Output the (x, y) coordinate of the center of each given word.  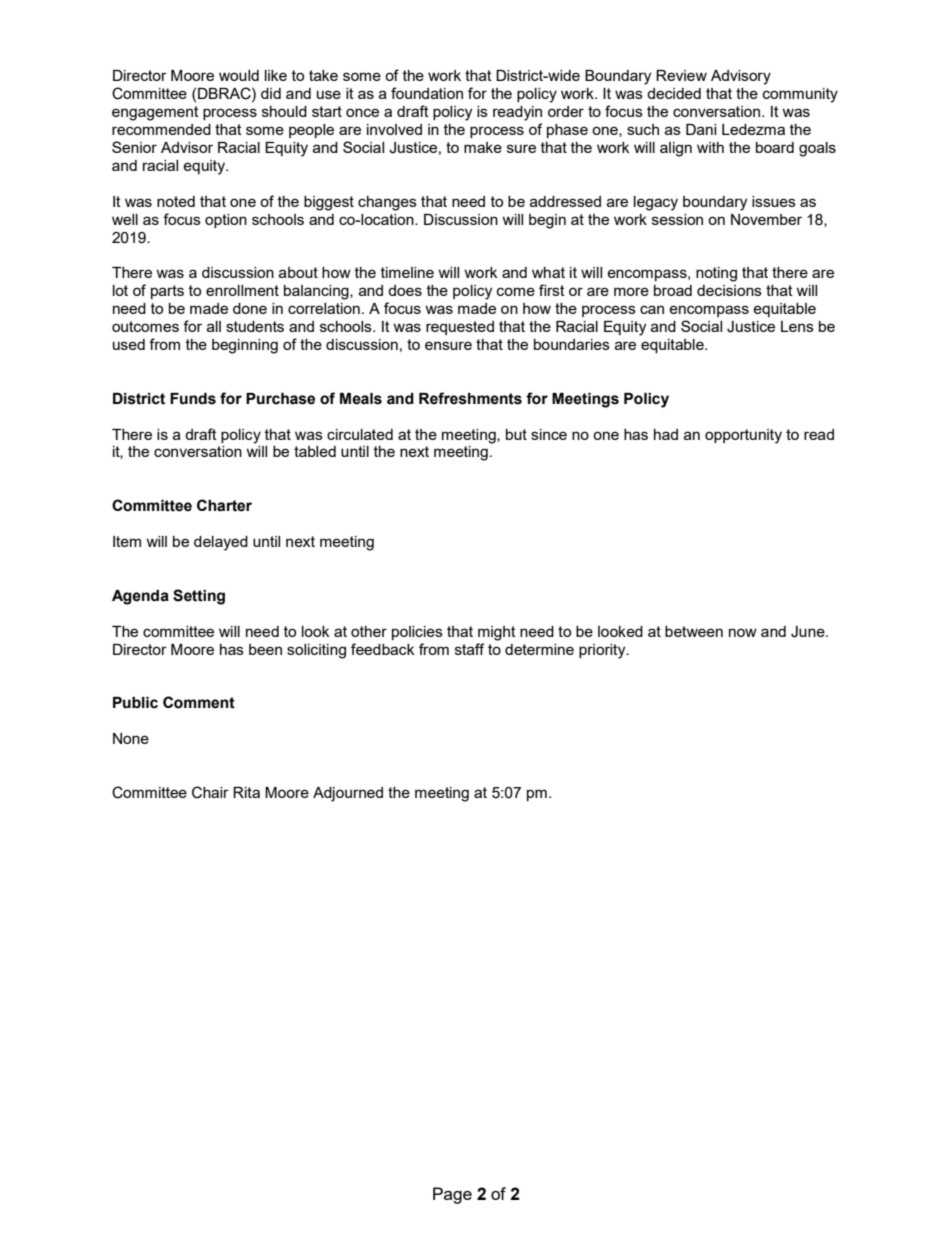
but (516, 434)
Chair (210, 792)
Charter (224, 505)
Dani (701, 129)
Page (452, 1195)
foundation (427, 93)
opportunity (743, 436)
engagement (155, 113)
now (743, 632)
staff (469, 649)
